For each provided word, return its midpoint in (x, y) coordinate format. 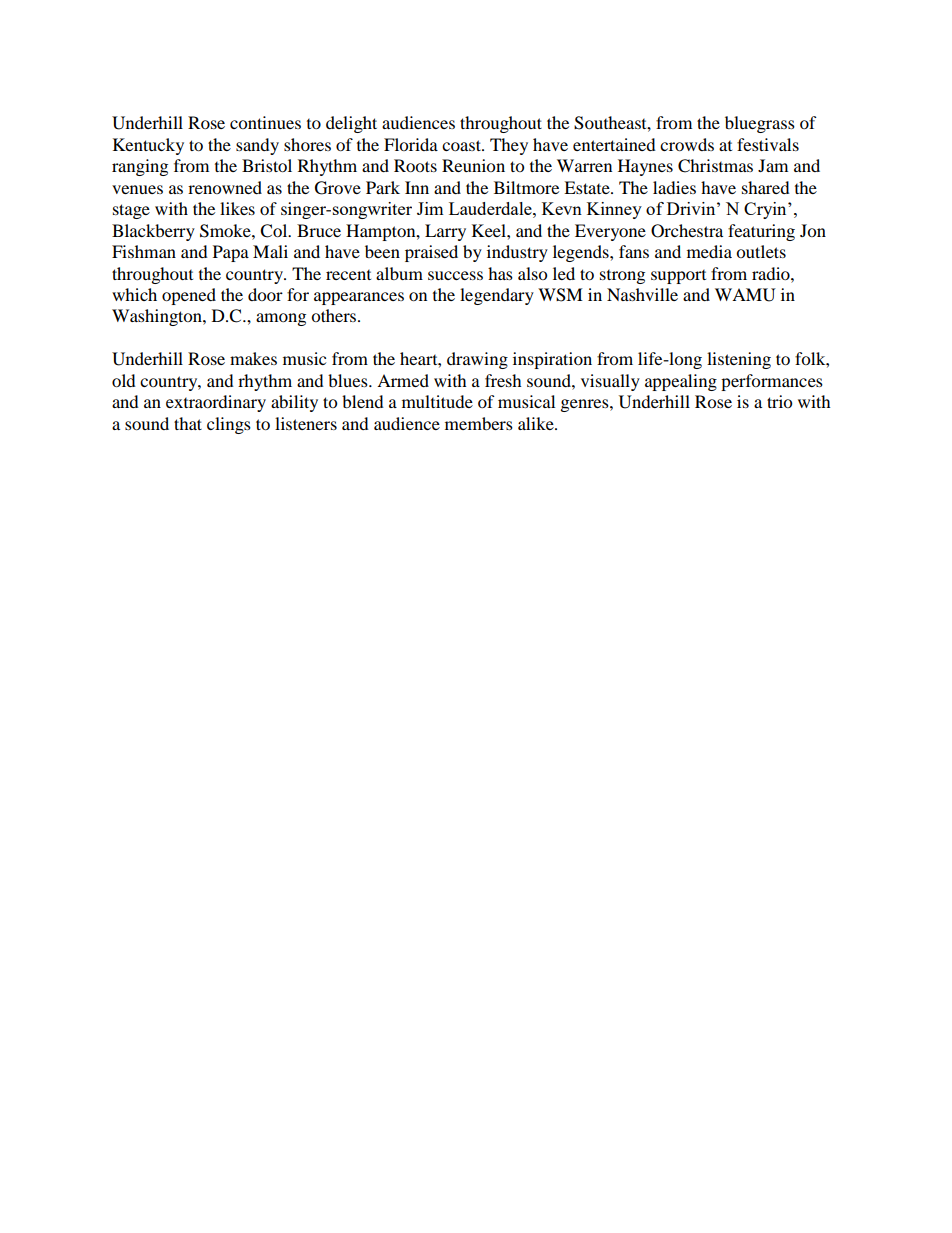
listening (739, 360)
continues (265, 122)
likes (237, 208)
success (455, 275)
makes (253, 358)
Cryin (766, 210)
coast (462, 145)
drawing (477, 360)
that (188, 423)
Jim (430, 208)
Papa (231, 253)
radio (772, 273)
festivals (768, 144)
